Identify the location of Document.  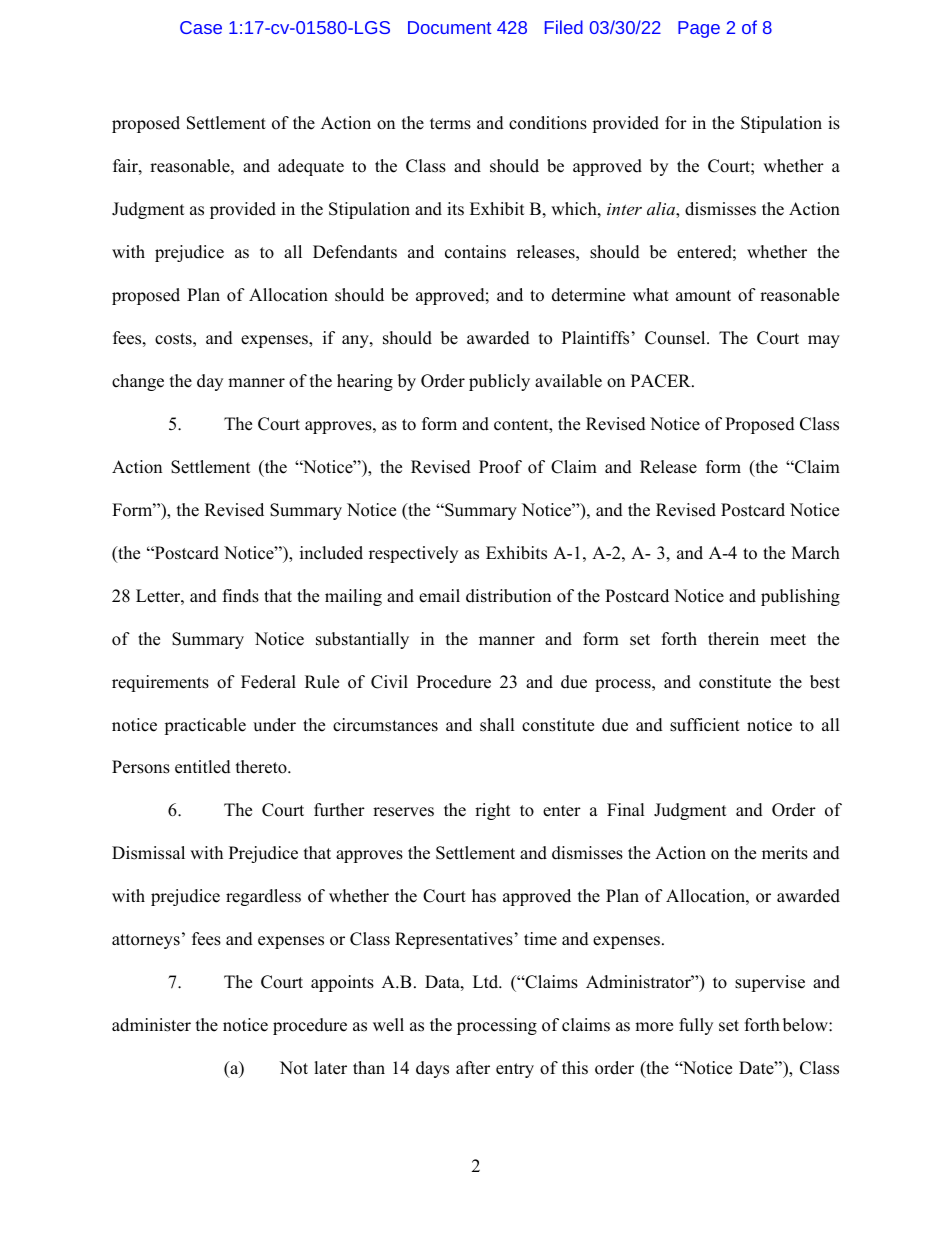
(449, 27).
